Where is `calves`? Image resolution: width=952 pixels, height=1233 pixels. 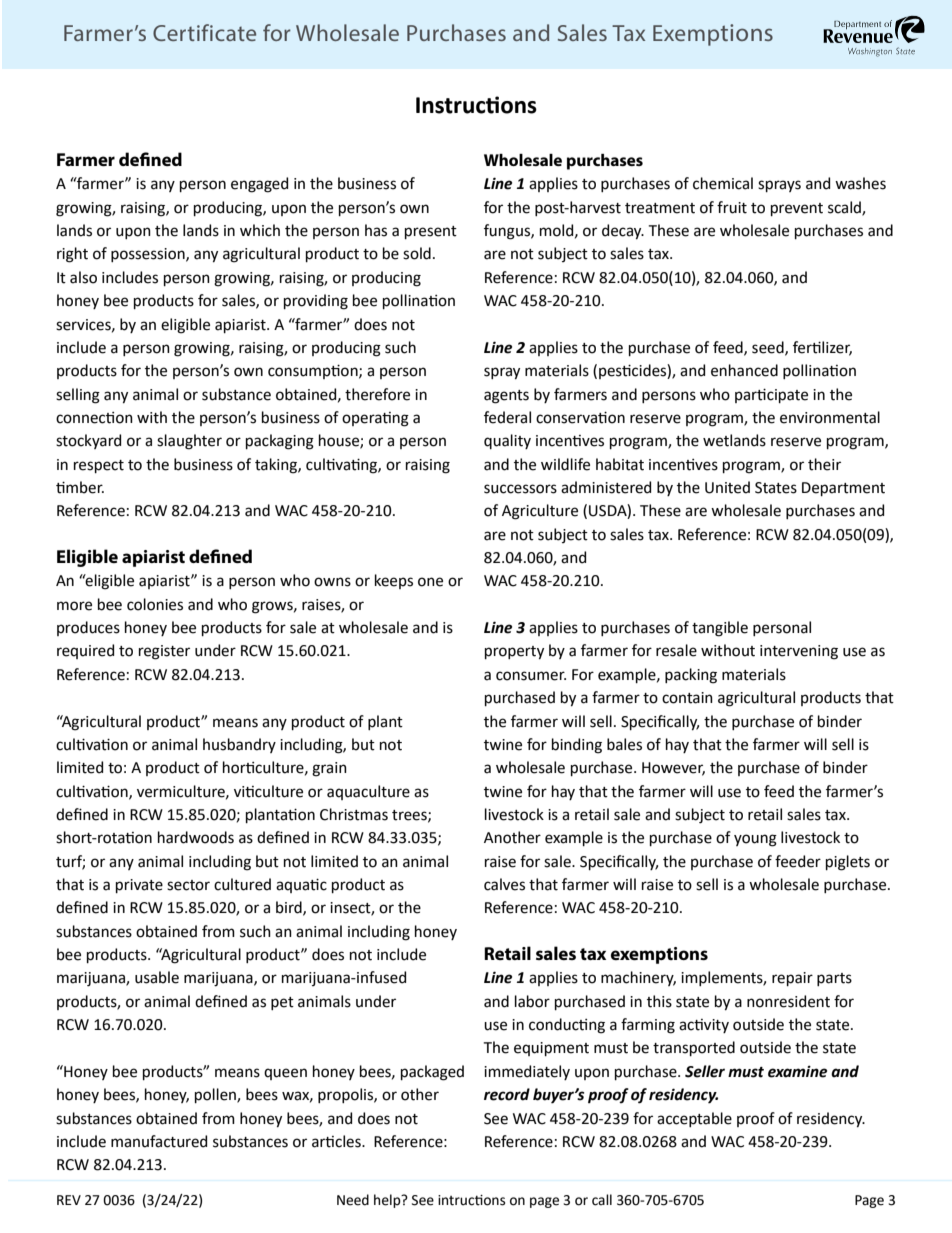
calves is located at coordinates (504, 884).
